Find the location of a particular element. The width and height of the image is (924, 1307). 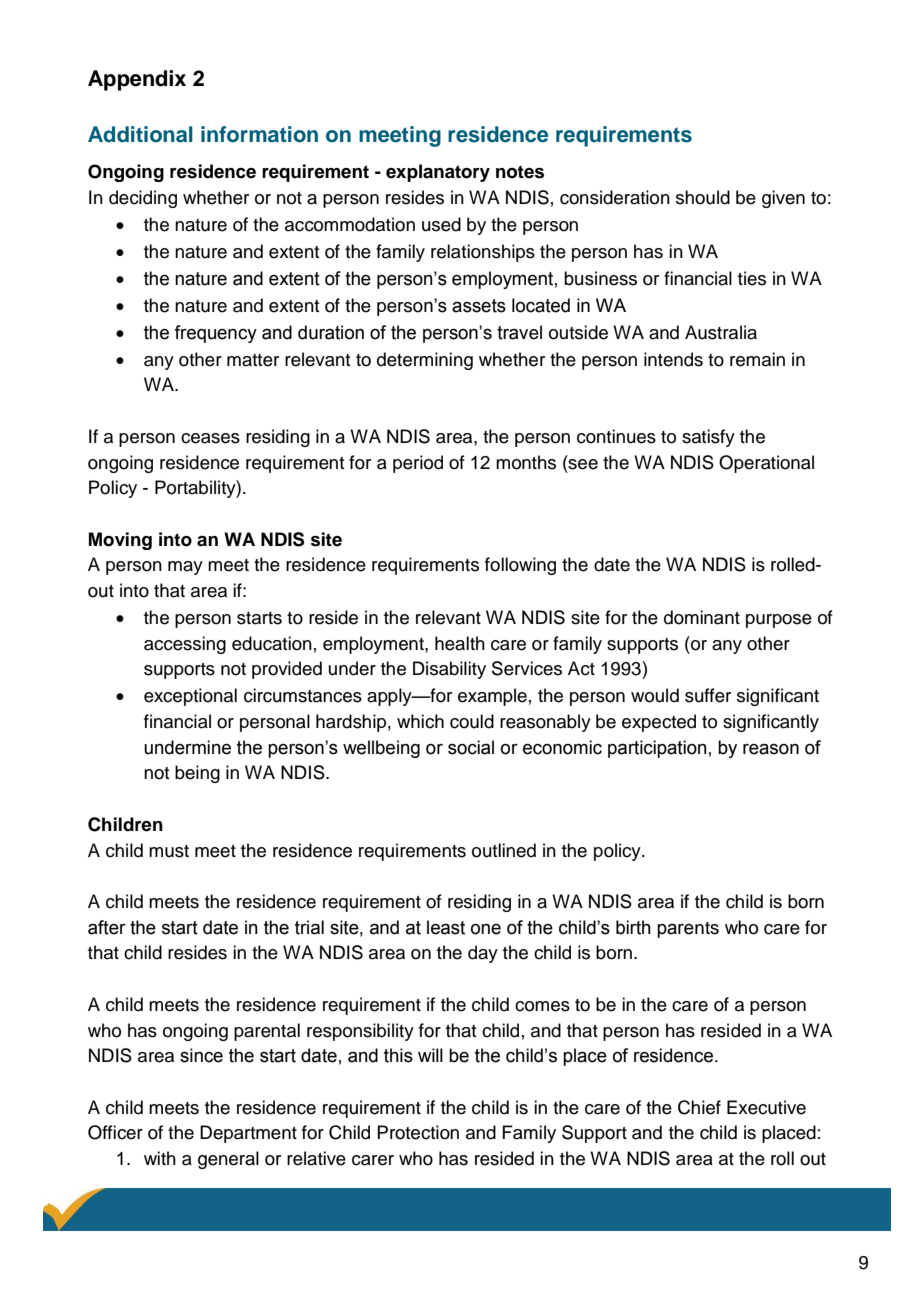

period is located at coordinates (418, 464).
